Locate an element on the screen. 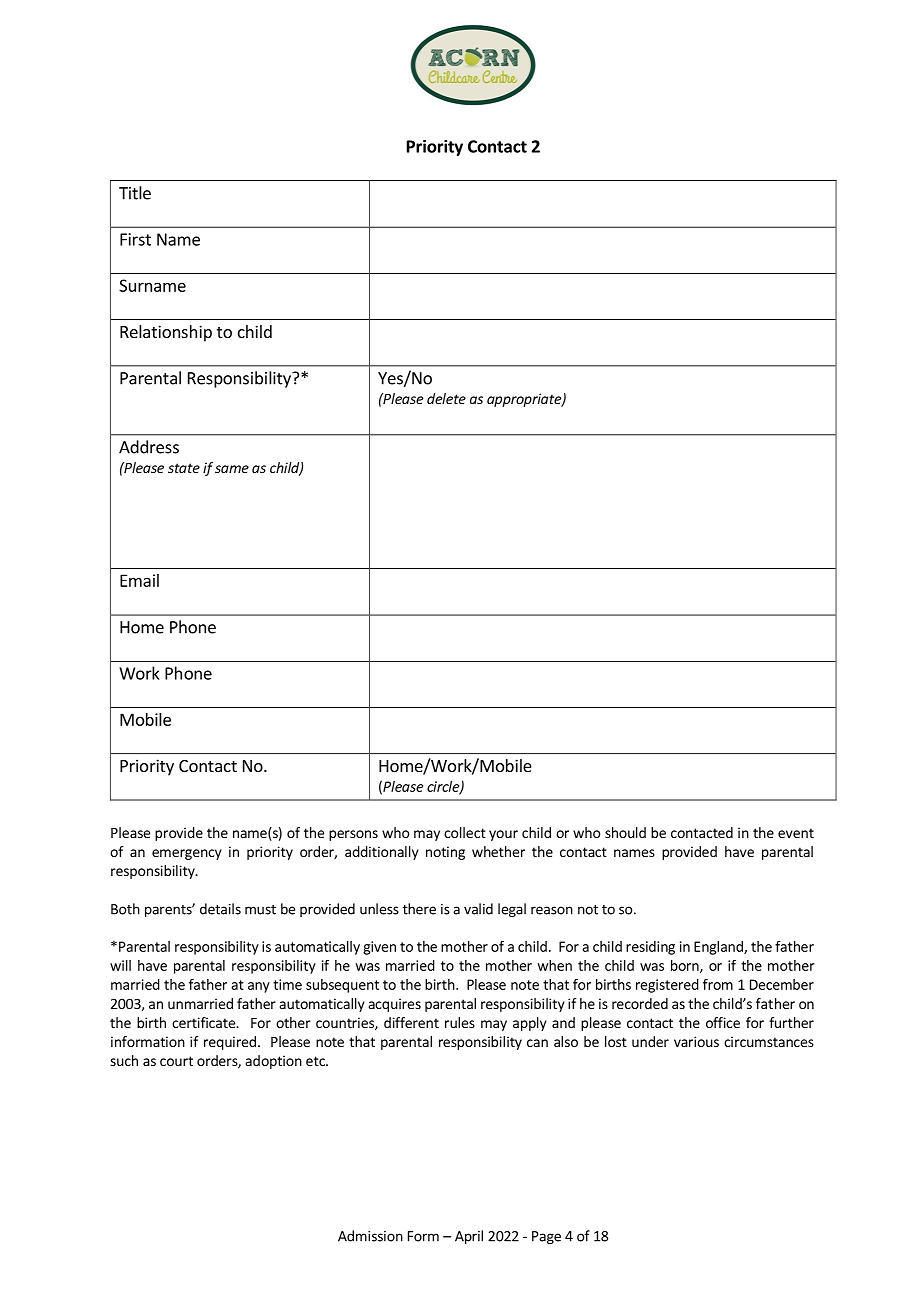  Admission is located at coordinates (370, 1236).
